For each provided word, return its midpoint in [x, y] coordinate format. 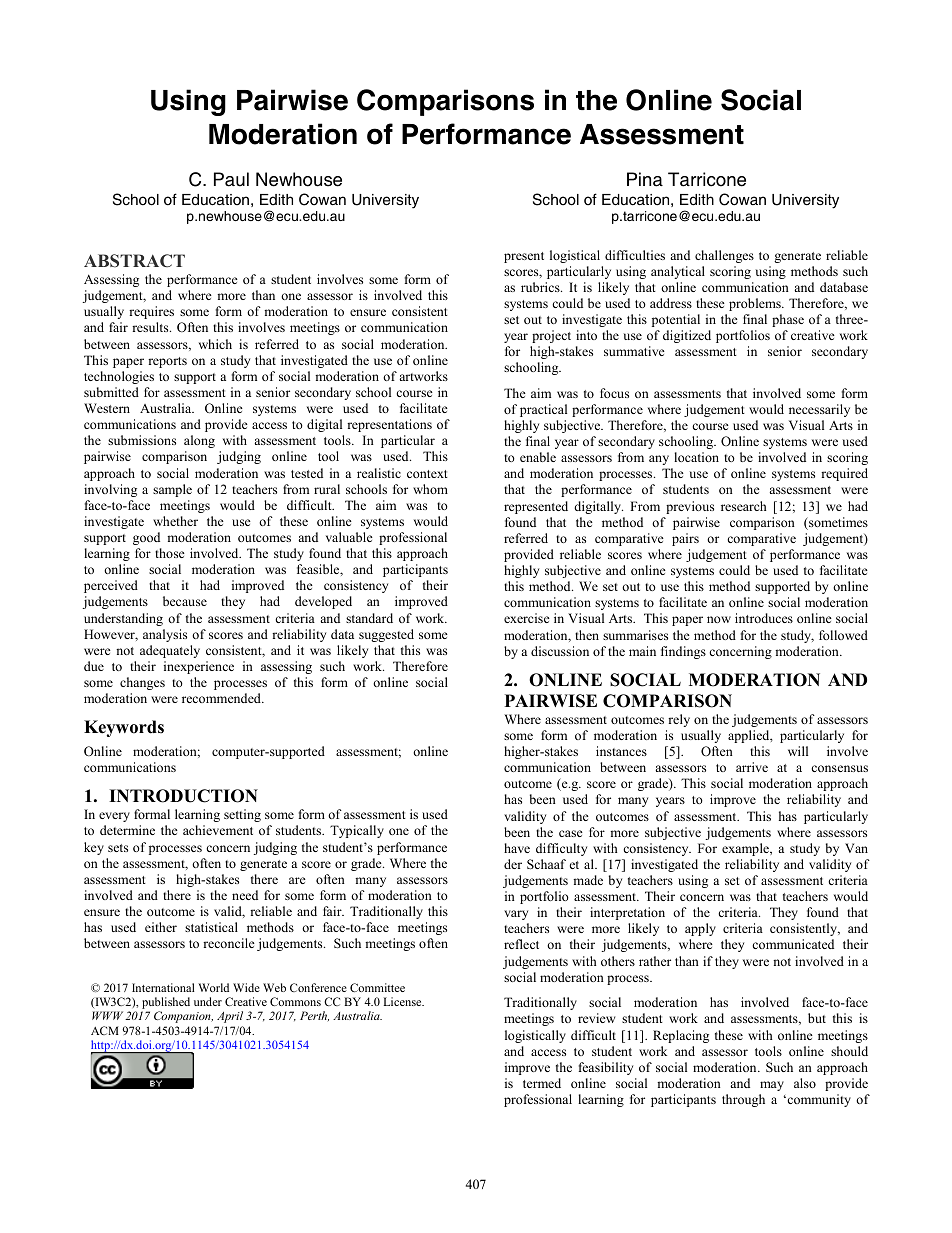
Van [856, 848]
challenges [724, 256]
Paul [231, 179]
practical [543, 410]
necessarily [819, 410]
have [517, 848]
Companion [183, 1017]
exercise [527, 618]
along [199, 441]
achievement [218, 830]
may [772, 1086]
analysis [165, 635]
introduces [764, 618]
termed [542, 1083]
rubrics [541, 287]
